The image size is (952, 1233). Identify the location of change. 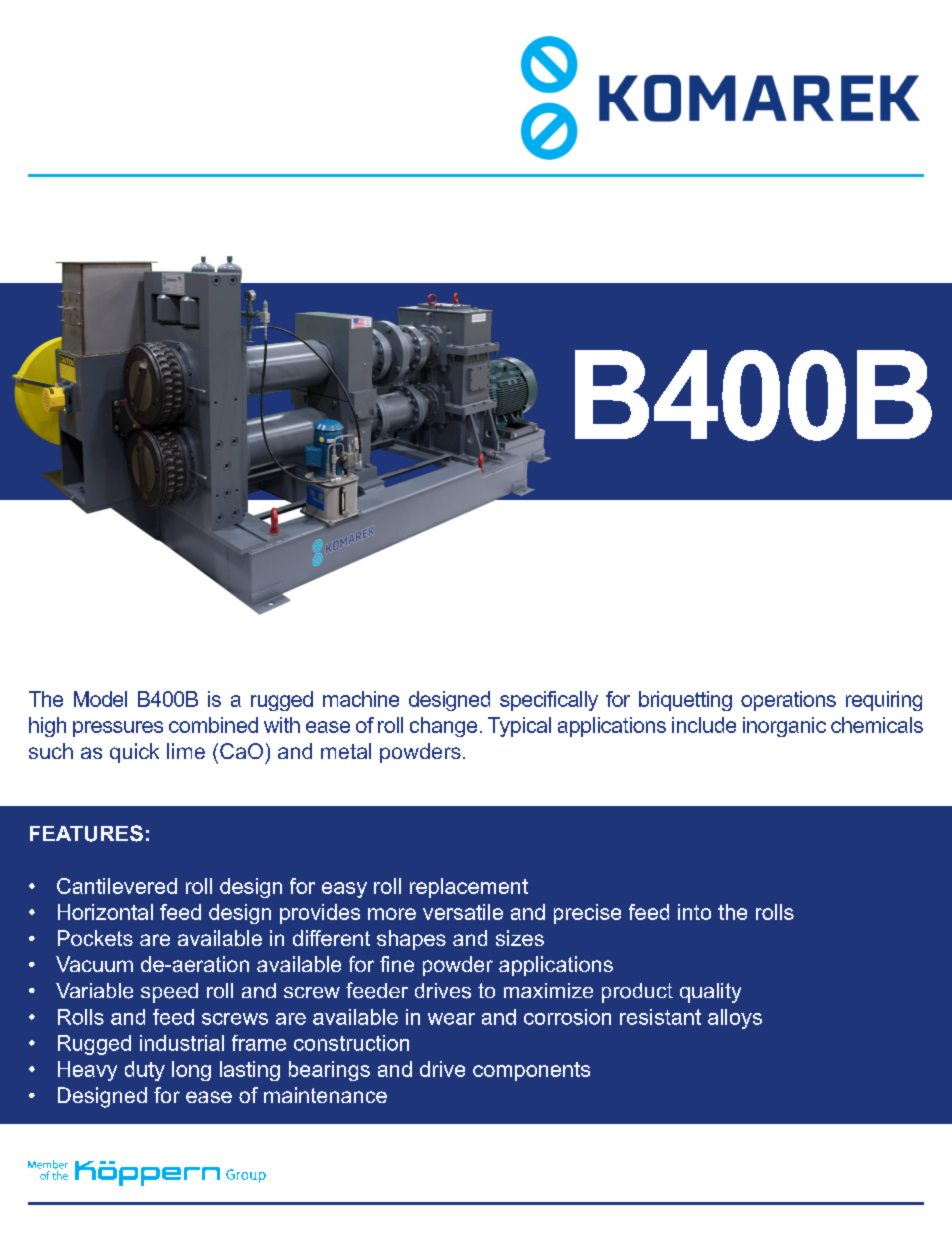
(443, 727).
